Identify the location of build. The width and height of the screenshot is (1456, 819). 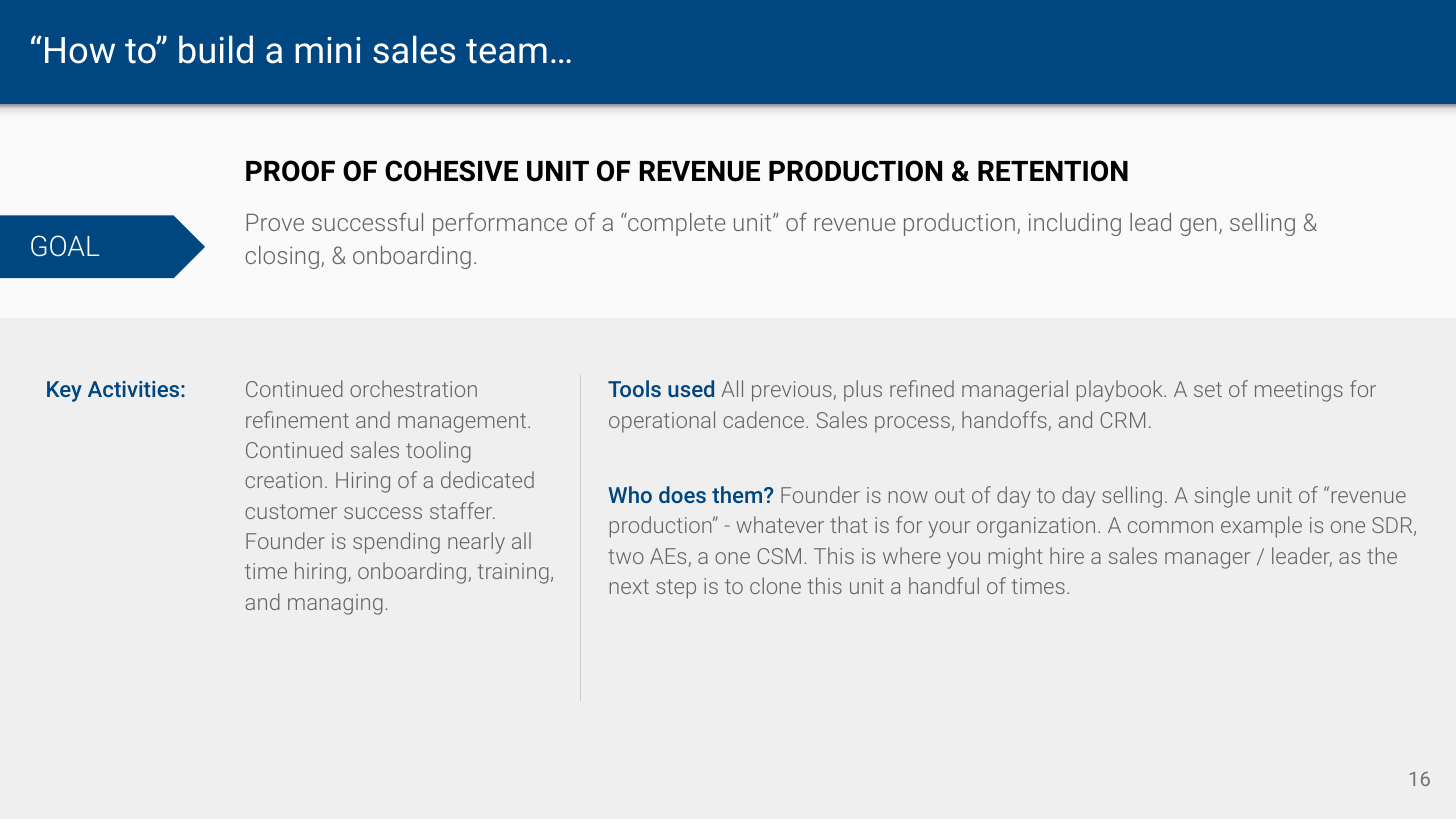
(216, 49).
